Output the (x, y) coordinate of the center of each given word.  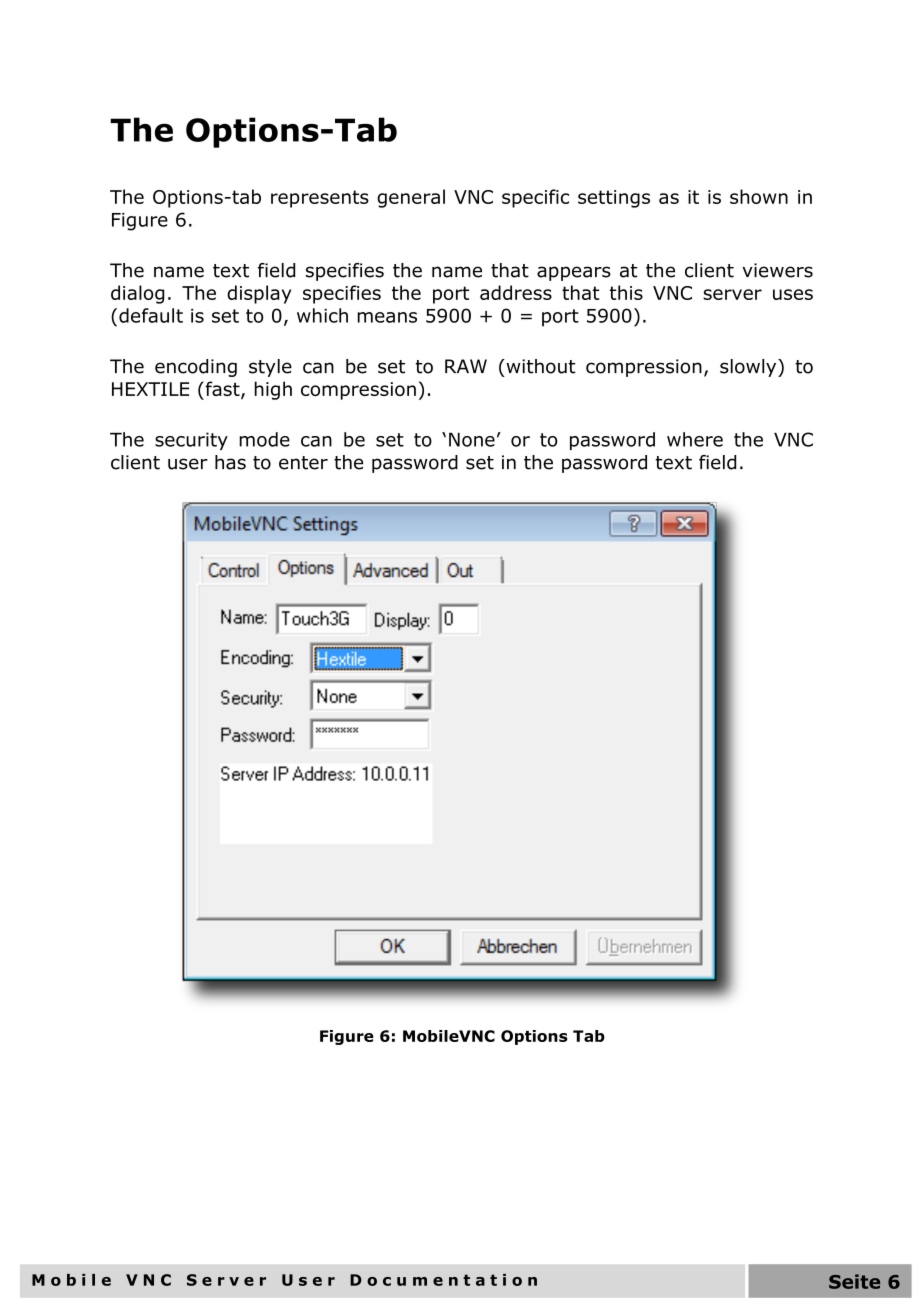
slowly (749, 368)
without (540, 366)
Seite (854, 1281)
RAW (466, 366)
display (259, 294)
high (273, 390)
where (695, 439)
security (191, 441)
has (230, 462)
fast (222, 390)
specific (535, 198)
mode (264, 439)
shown (759, 196)
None (472, 440)
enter (303, 463)
